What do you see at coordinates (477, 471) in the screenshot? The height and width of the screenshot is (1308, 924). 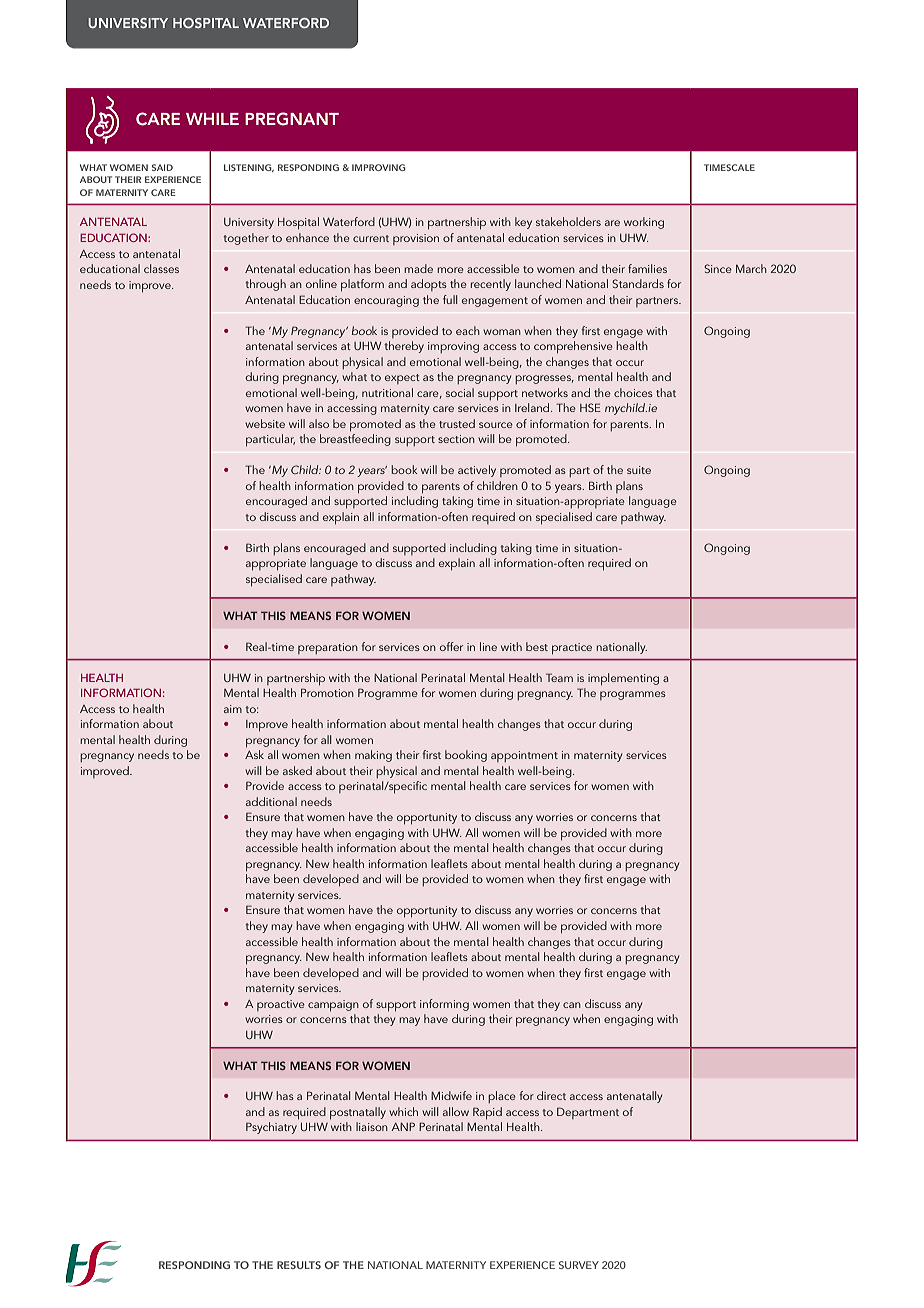 I see `actively` at bounding box center [477, 471].
